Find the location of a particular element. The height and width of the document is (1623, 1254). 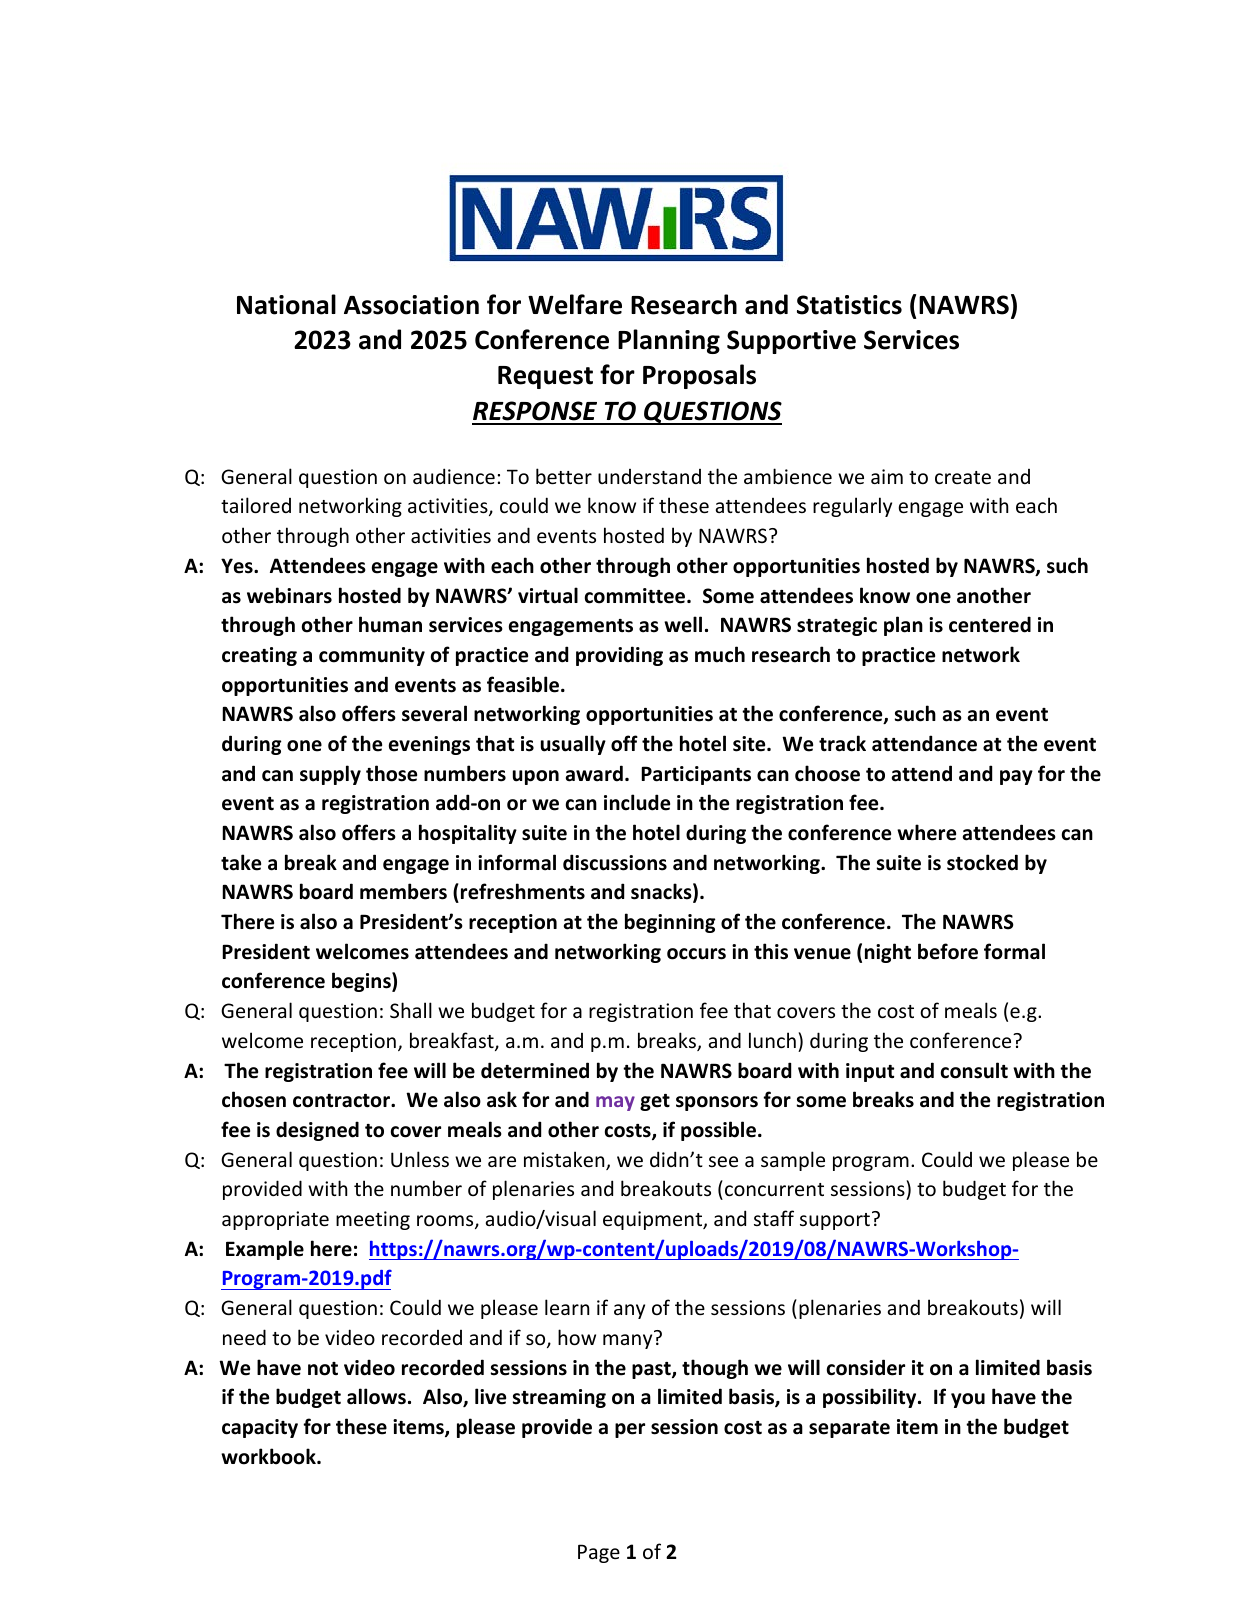

Page is located at coordinates (599, 1553).
